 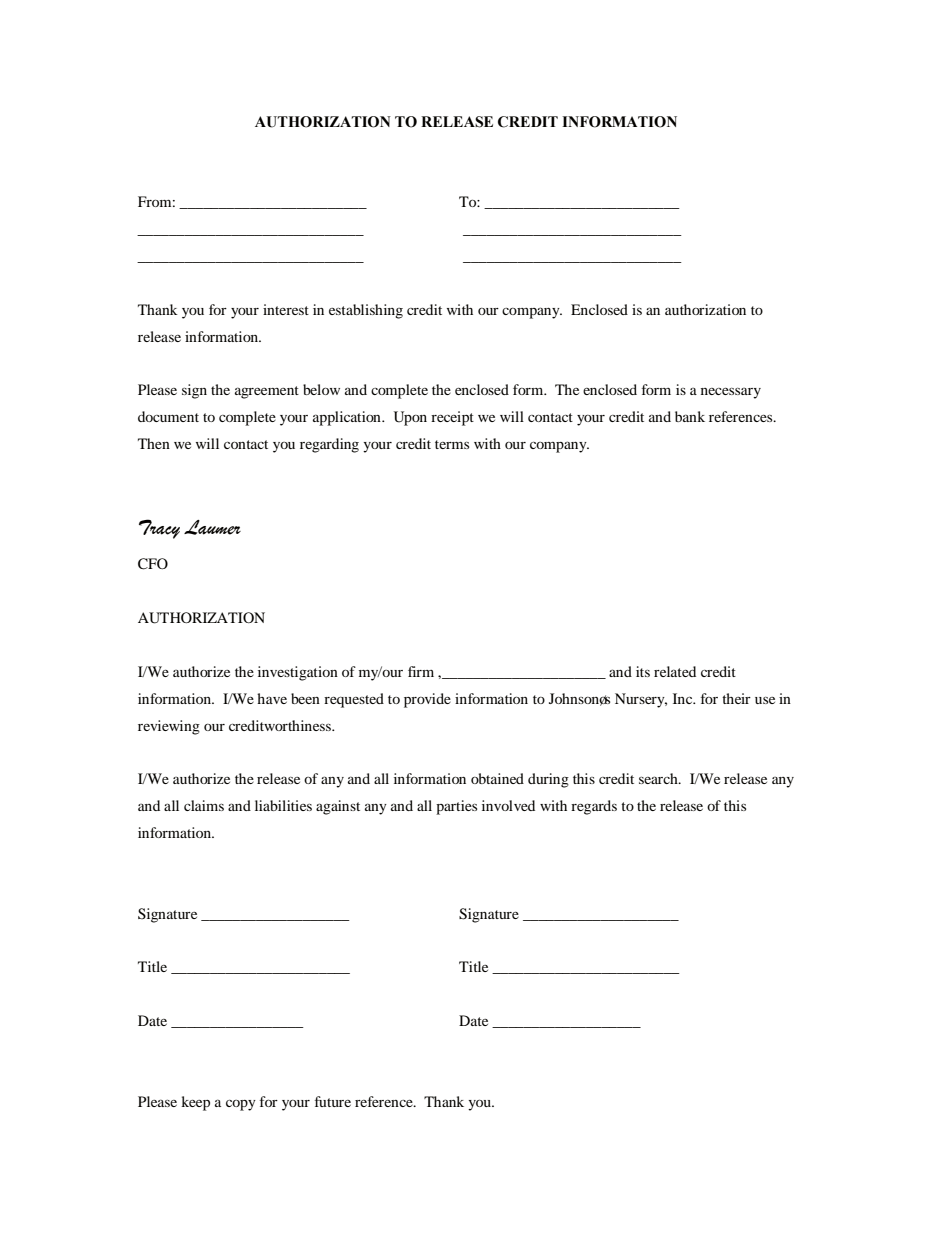 What do you see at coordinates (333, 1101) in the screenshot?
I see `future` at bounding box center [333, 1101].
